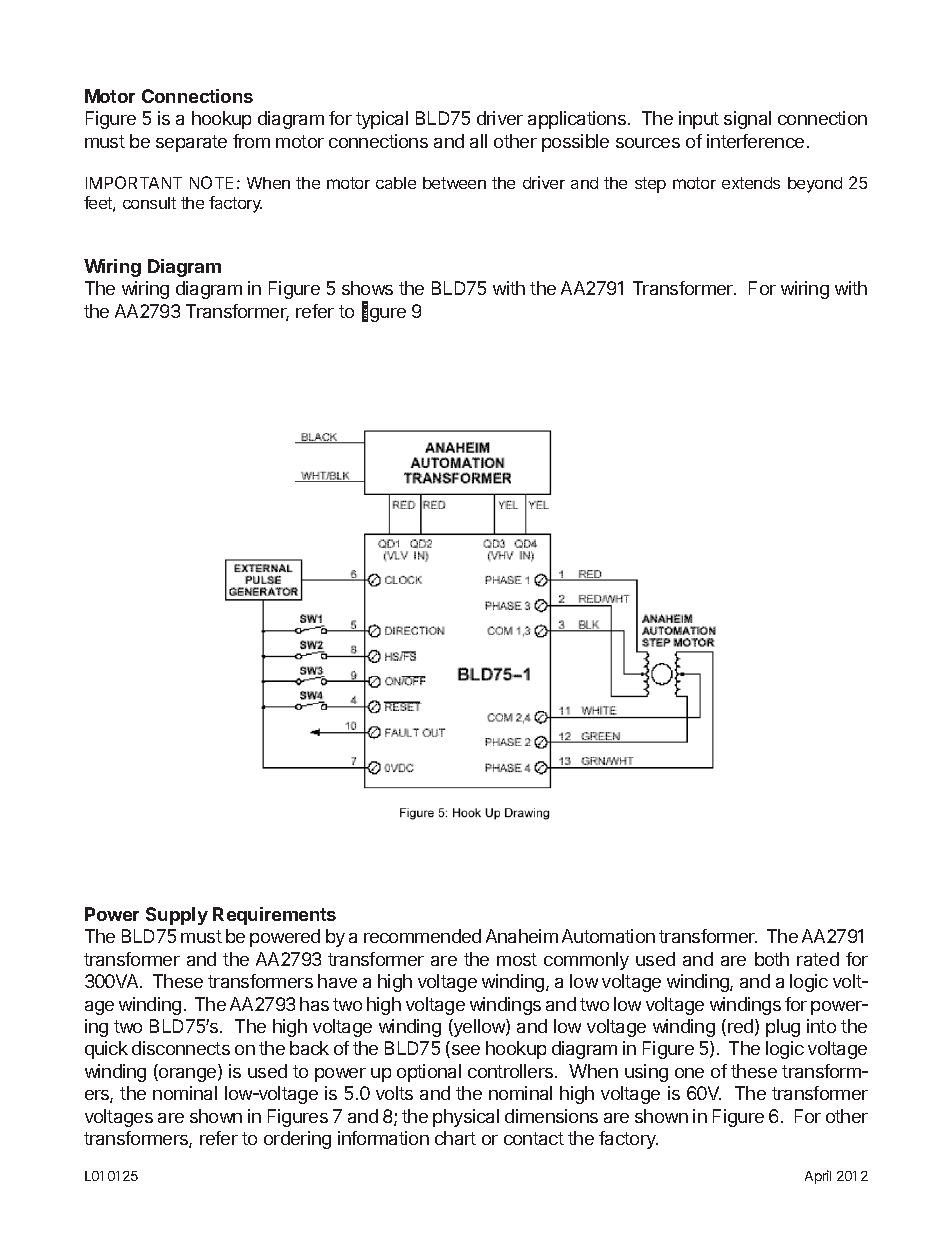 The height and width of the image is (1233, 952). What do you see at coordinates (177, 916) in the image?
I see `Supply` at bounding box center [177, 916].
